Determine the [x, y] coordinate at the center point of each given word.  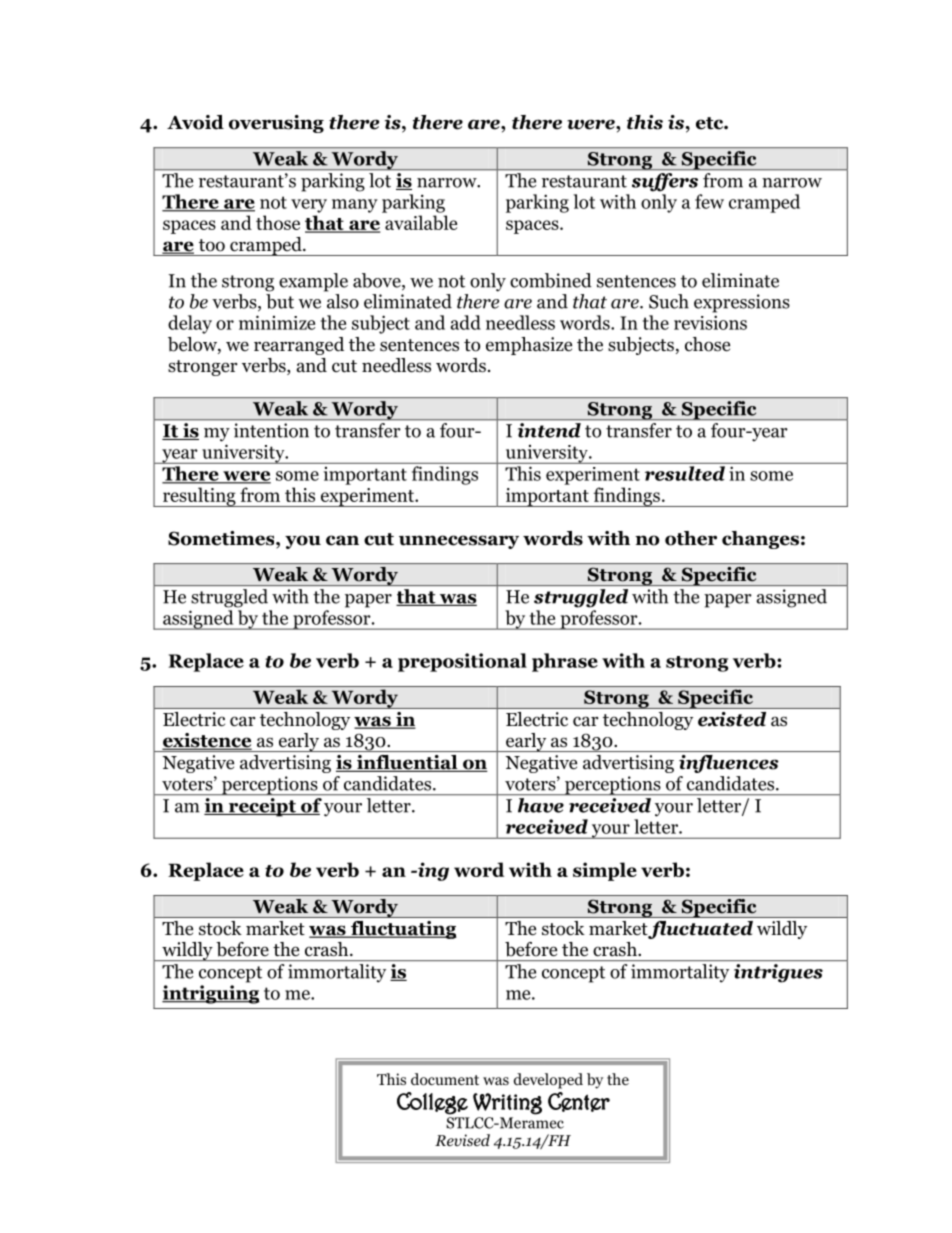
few [709, 201]
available [421, 222]
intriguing [211, 994]
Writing [507, 1104]
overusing [276, 124]
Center [579, 1102]
